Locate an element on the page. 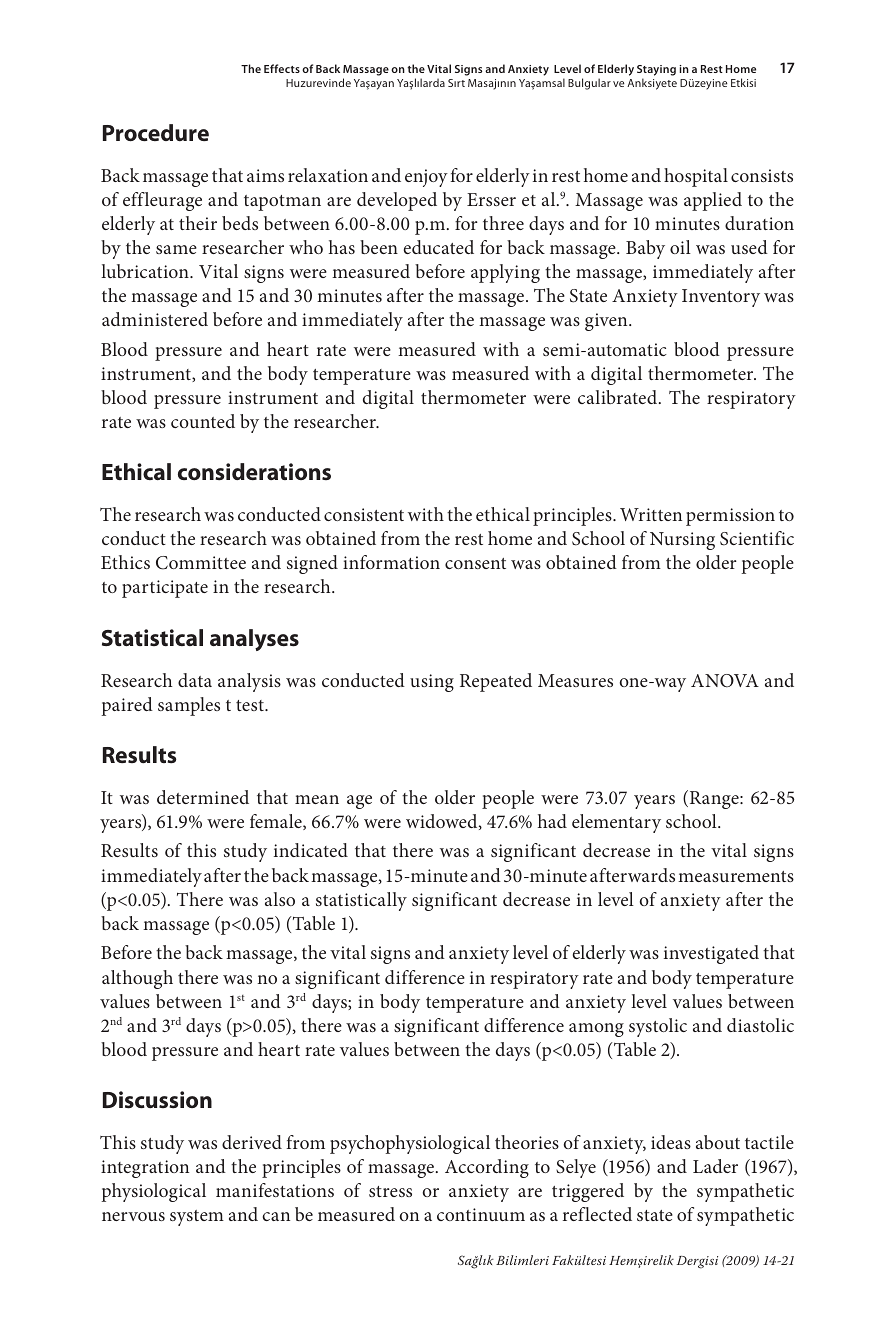 The image size is (896, 1317). system is located at coordinates (197, 1218).
